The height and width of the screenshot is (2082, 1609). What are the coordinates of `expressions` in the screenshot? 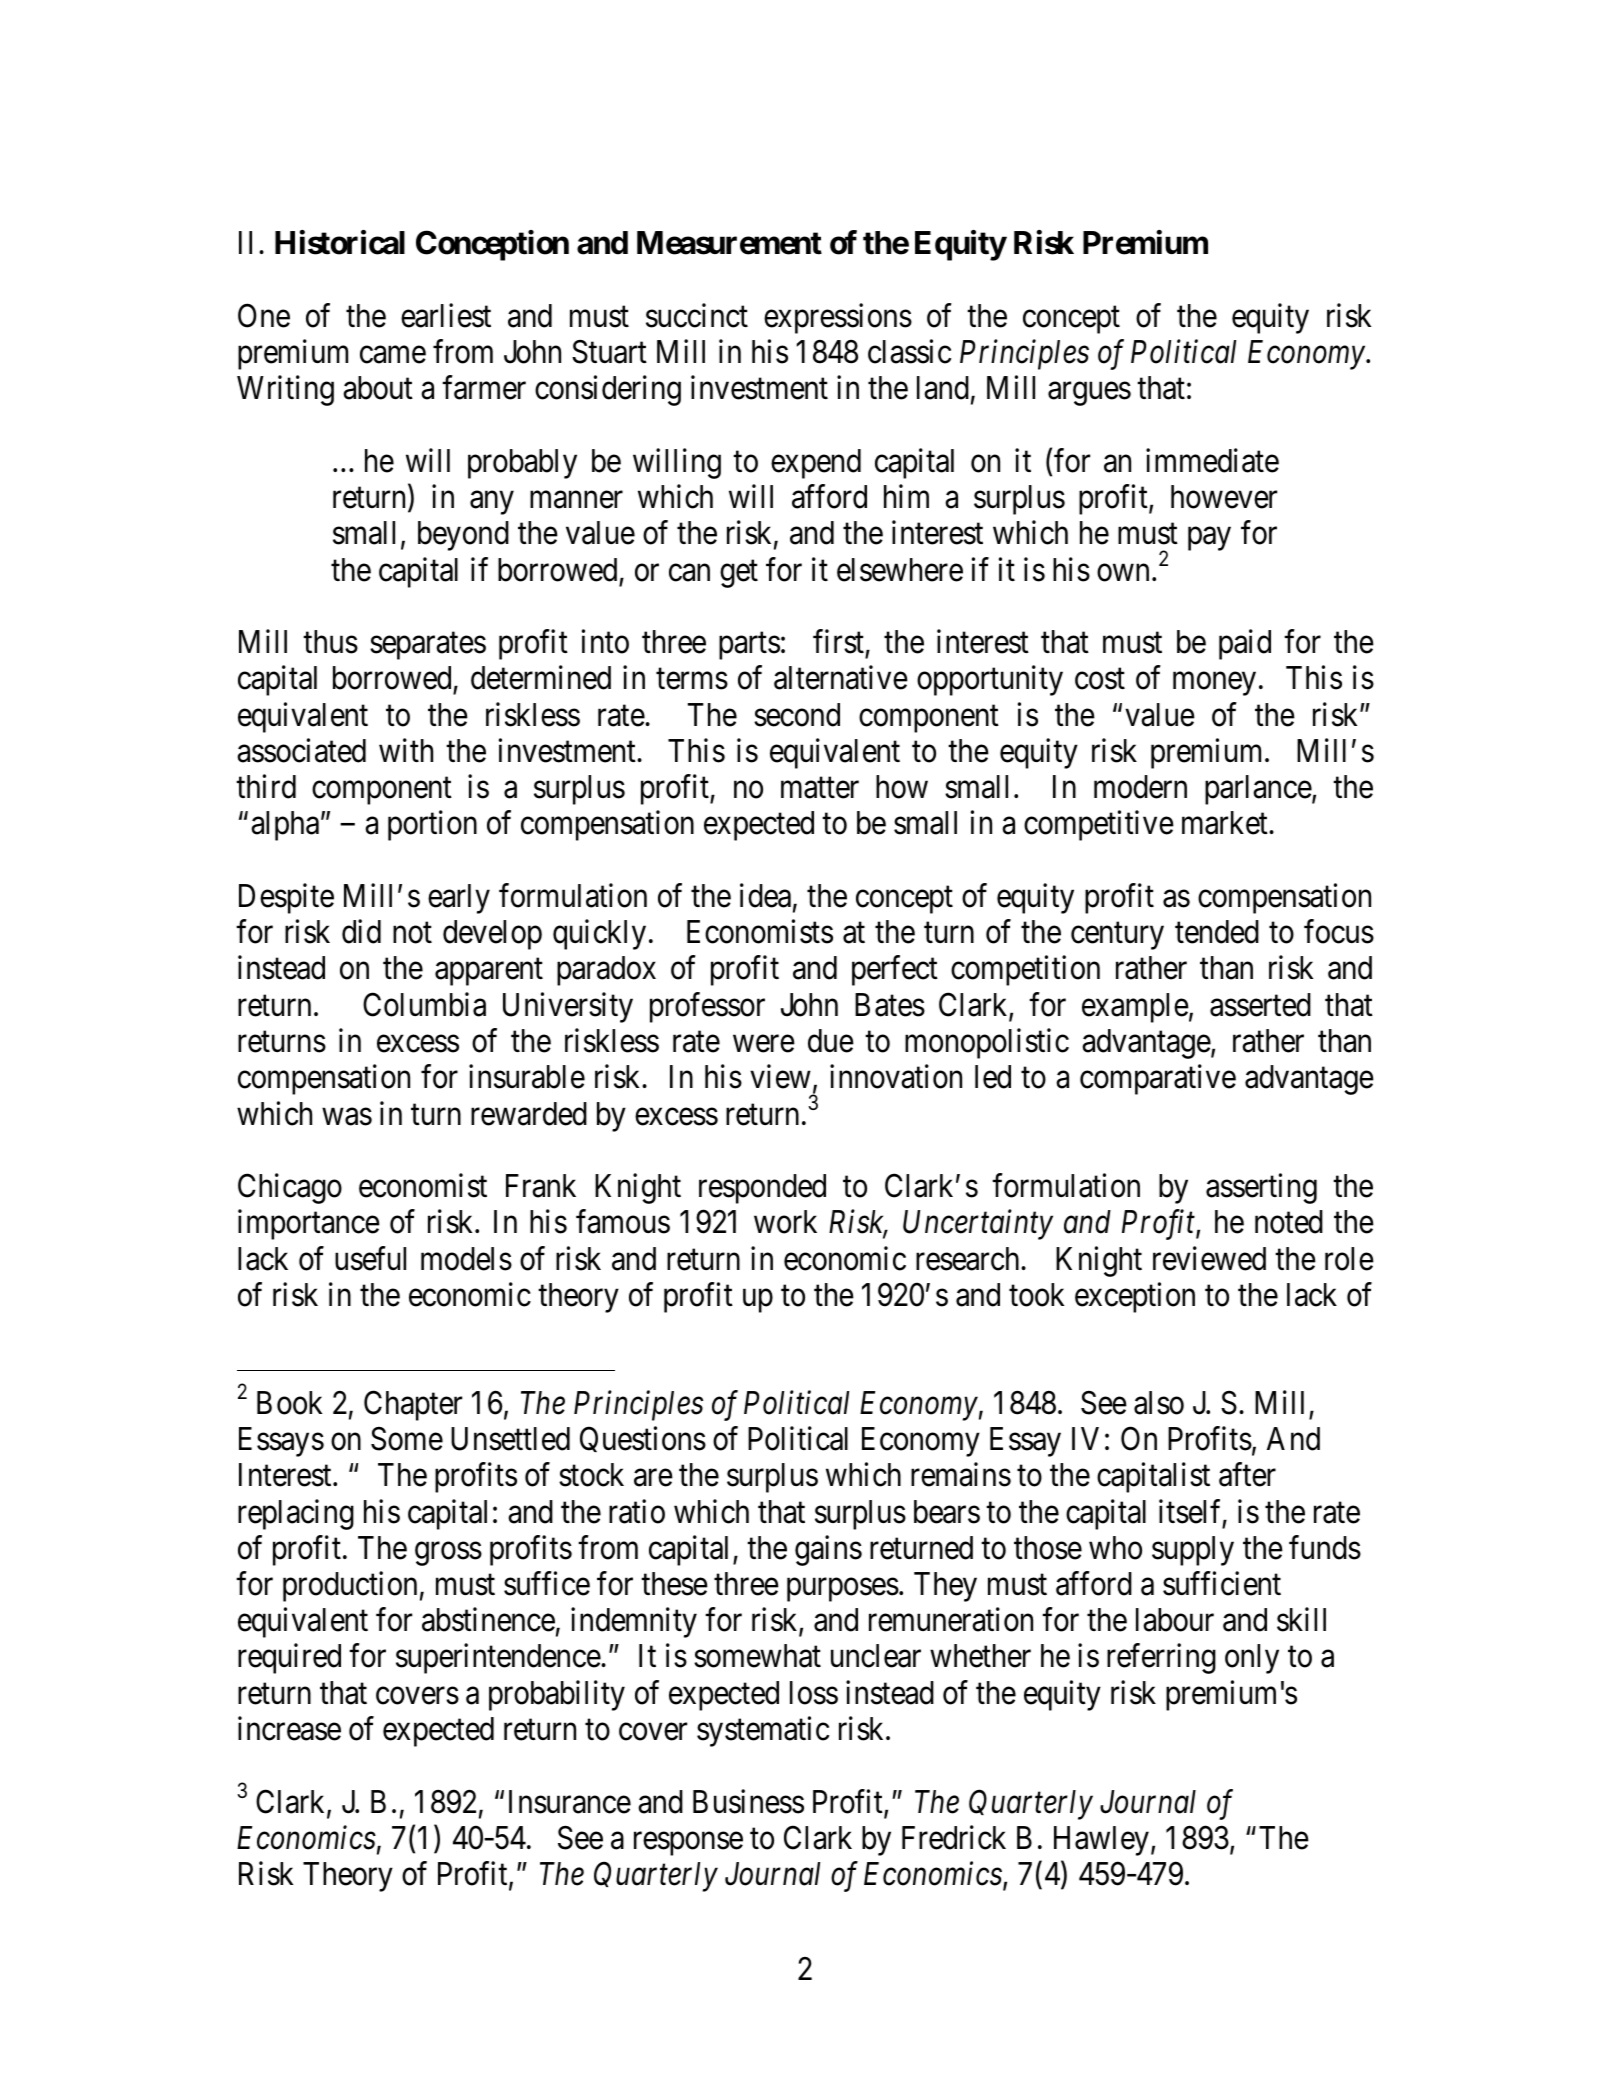 It's located at (838, 318).
